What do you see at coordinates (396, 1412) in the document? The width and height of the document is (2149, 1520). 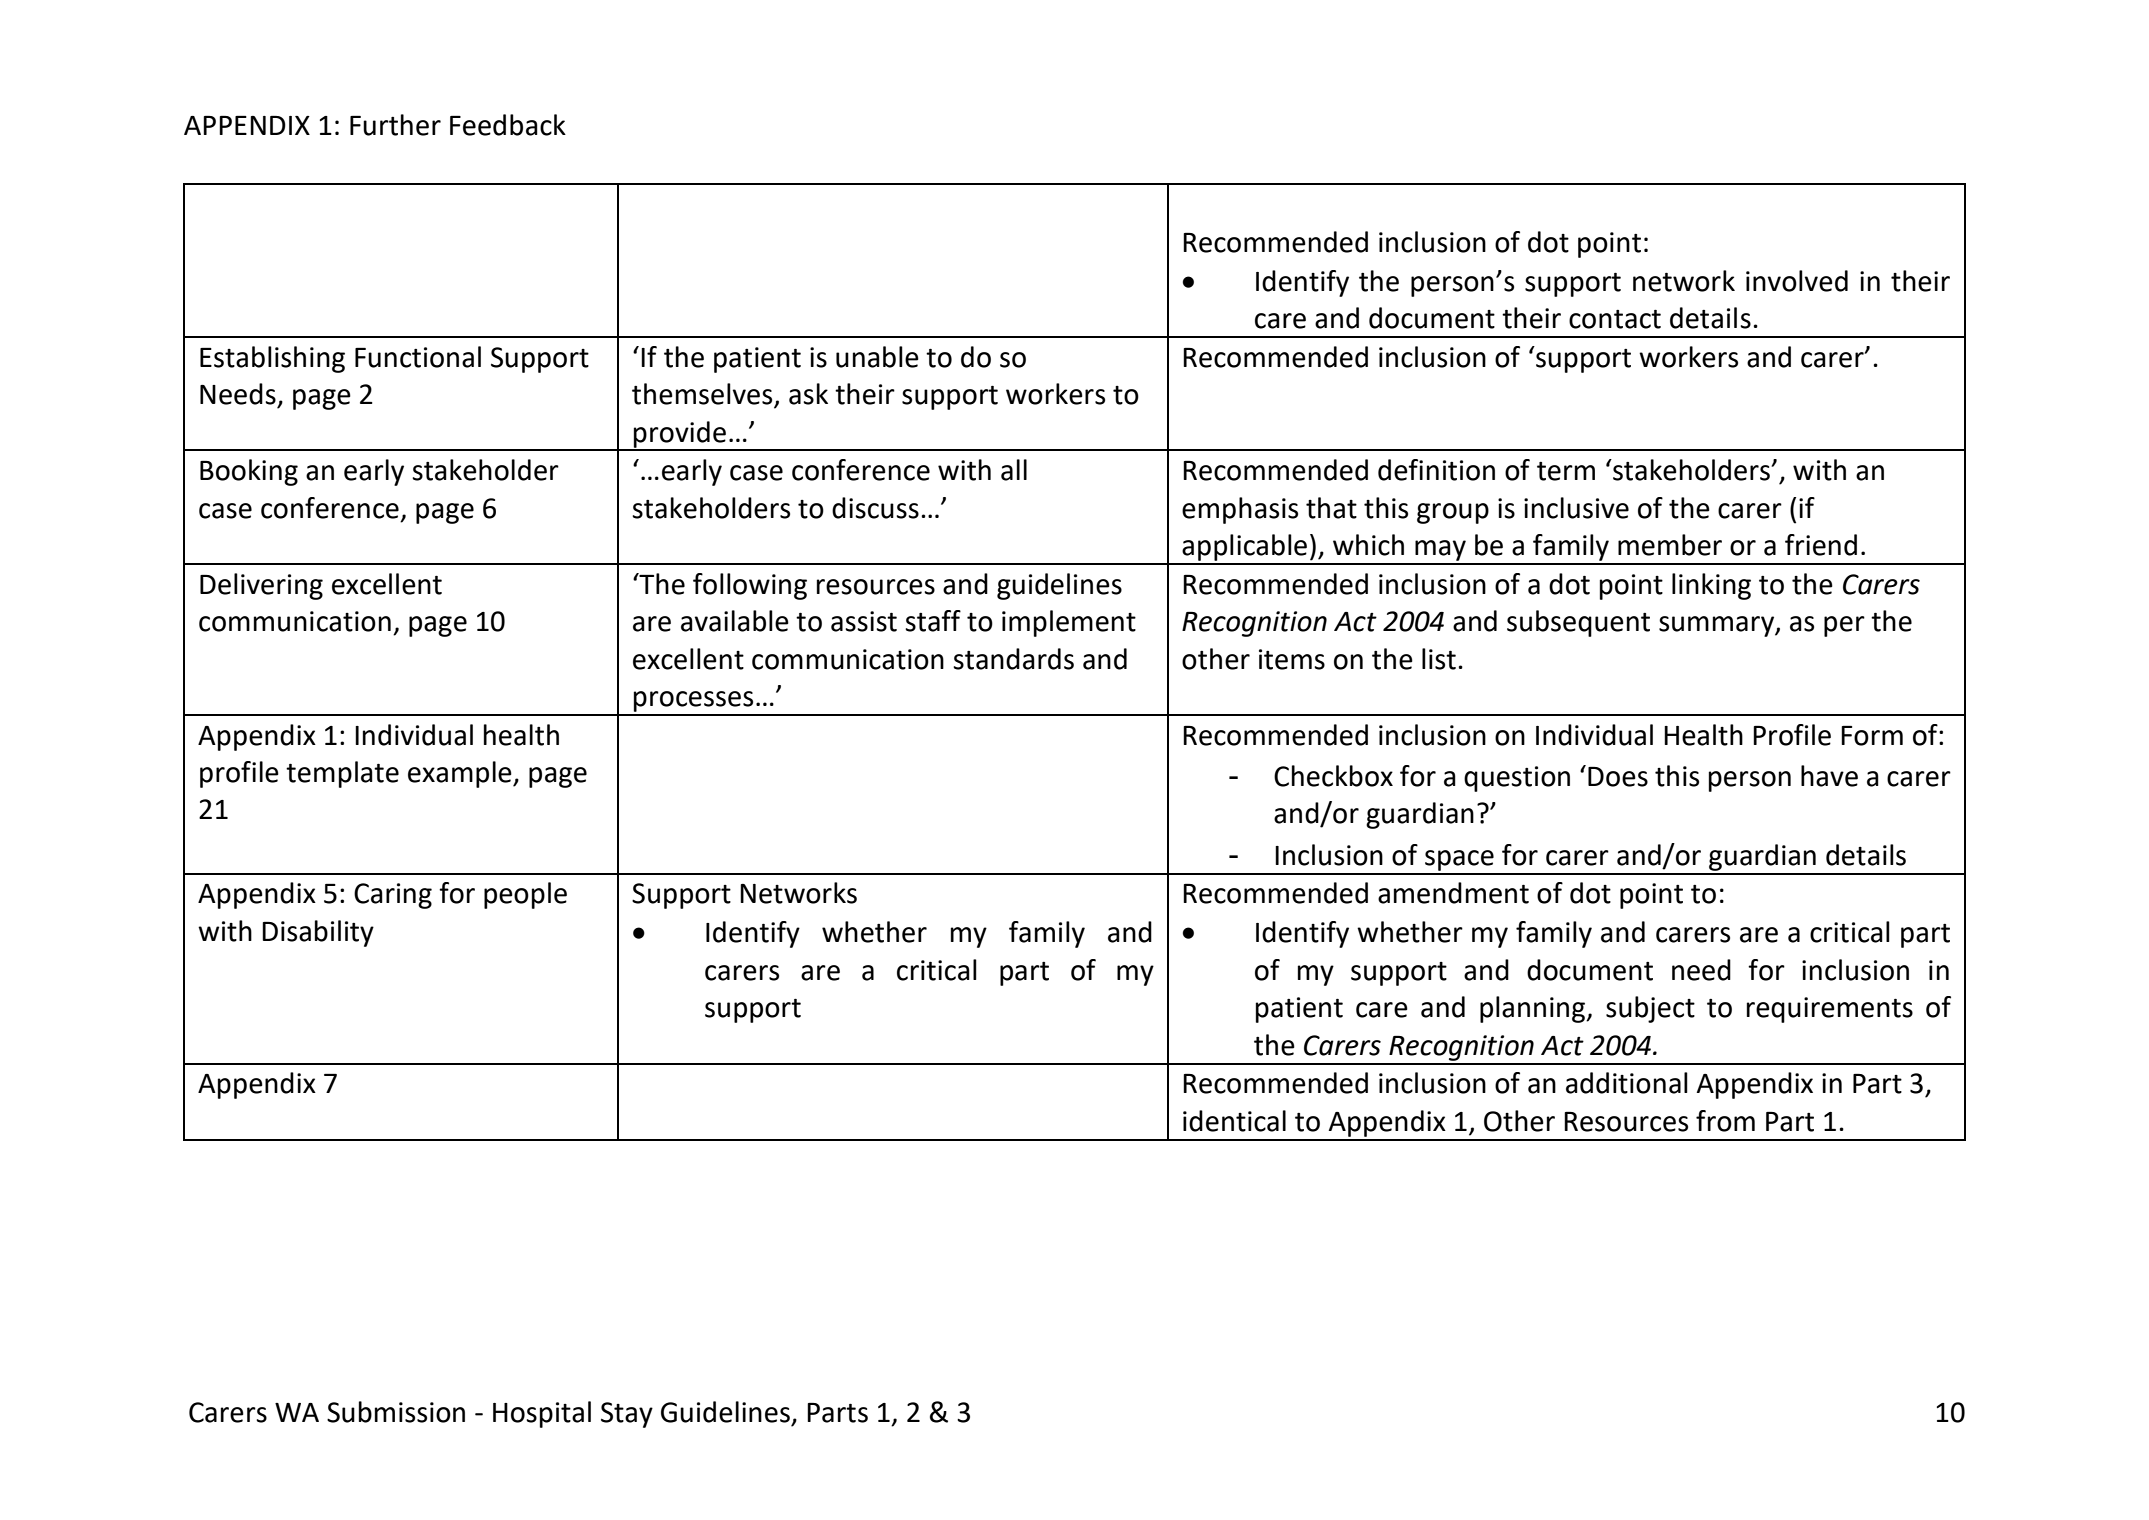 I see `Submission` at bounding box center [396, 1412].
